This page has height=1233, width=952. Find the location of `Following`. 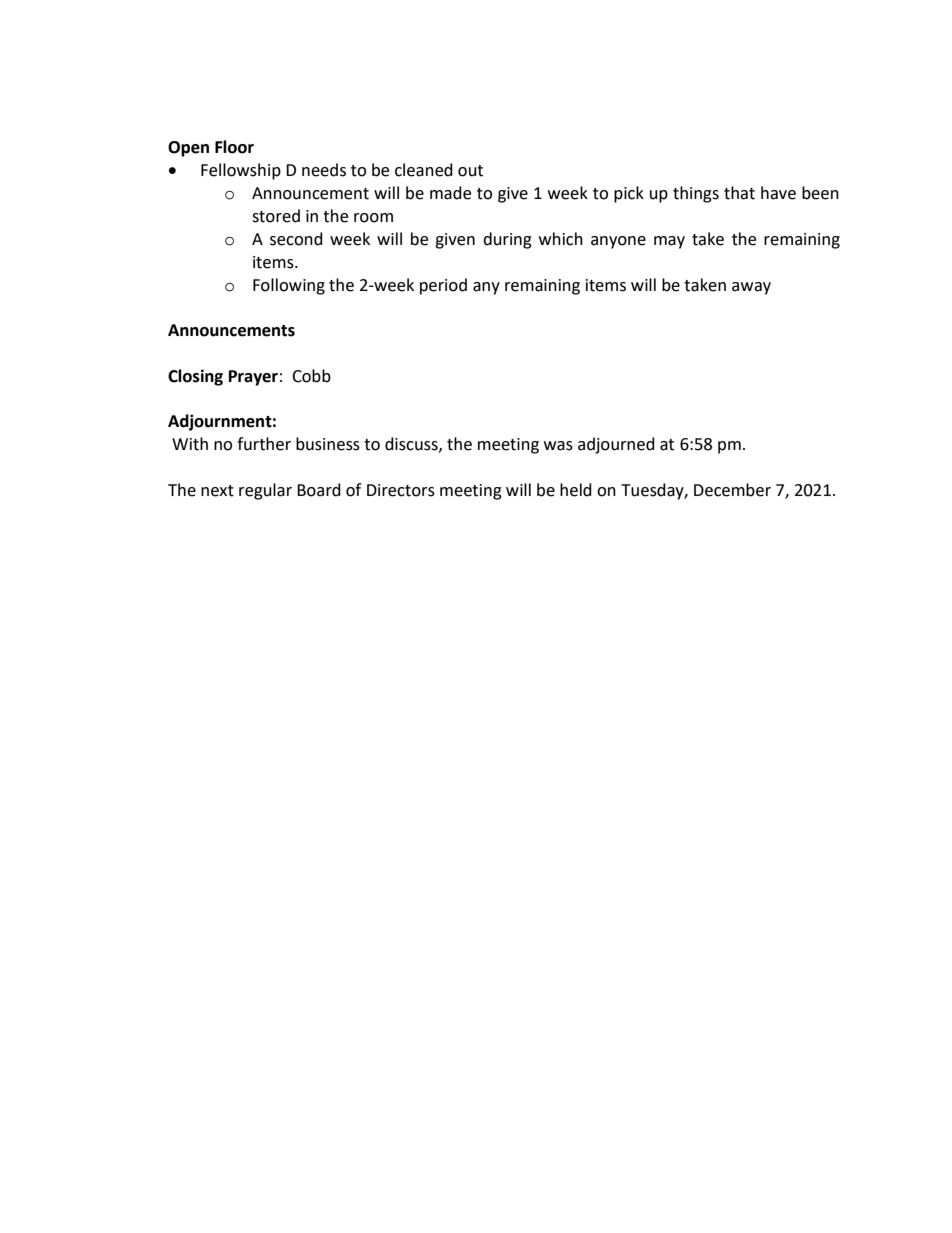

Following is located at coordinates (289, 286).
